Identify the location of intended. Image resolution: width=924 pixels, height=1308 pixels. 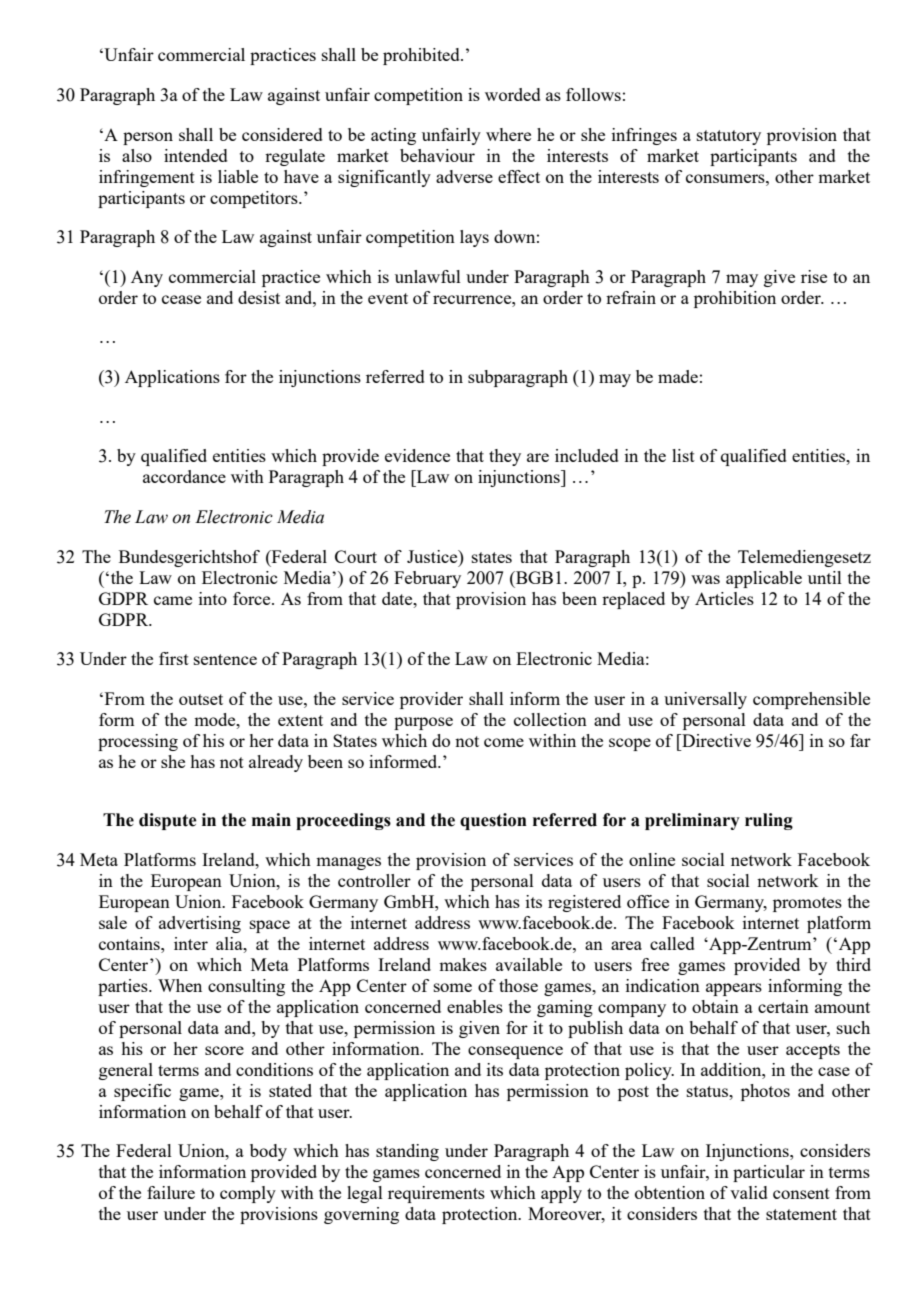
(196, 155).
